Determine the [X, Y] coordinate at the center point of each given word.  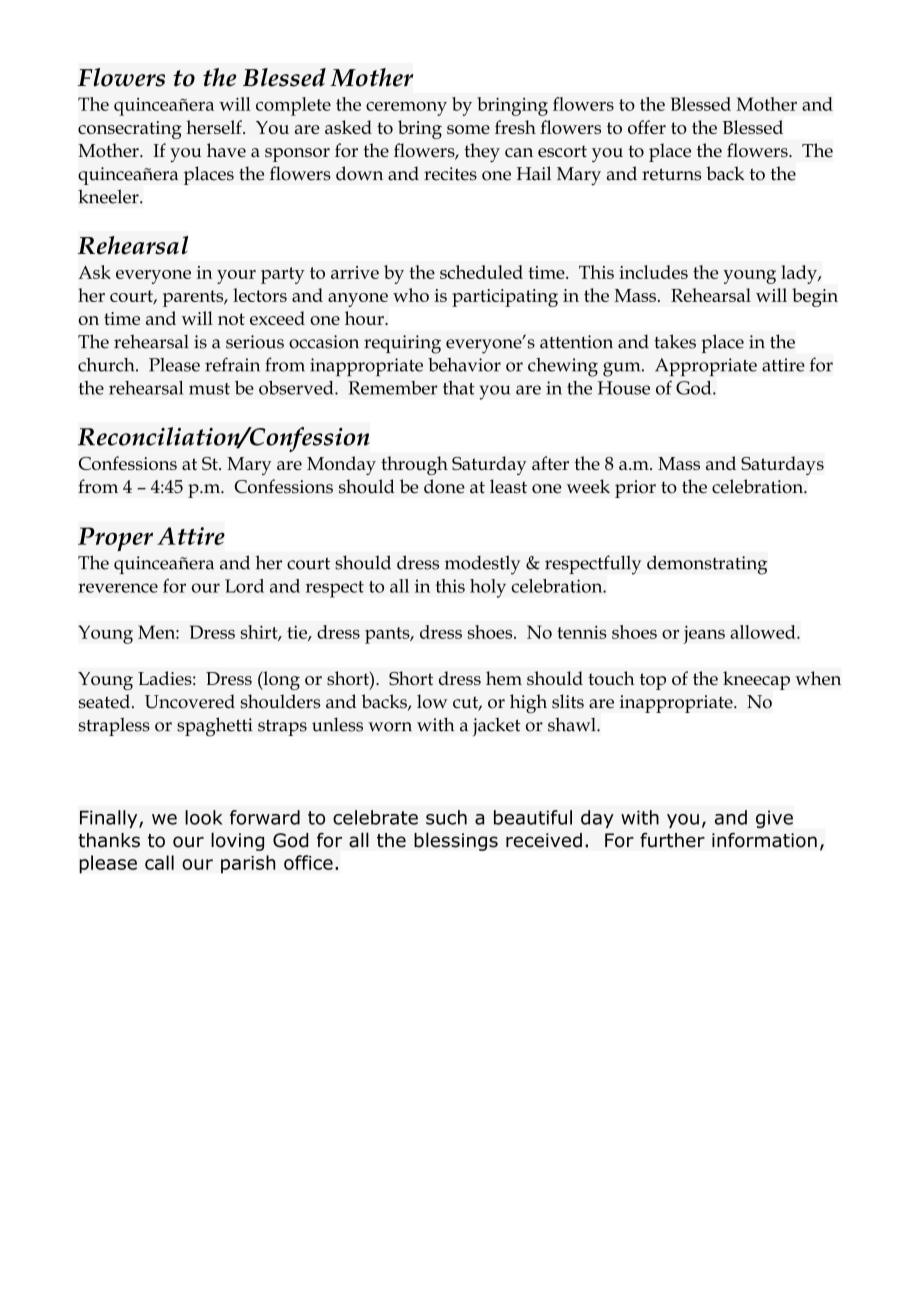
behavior [464, 365]
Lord [244, 586]
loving [237, 841]
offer [647, 127]
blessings [456, 841]
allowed [764, 632]
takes [675, 341]
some [468, 129]
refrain [232, 364]
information [764, 840]
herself [215, 127]
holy [488, 588]
